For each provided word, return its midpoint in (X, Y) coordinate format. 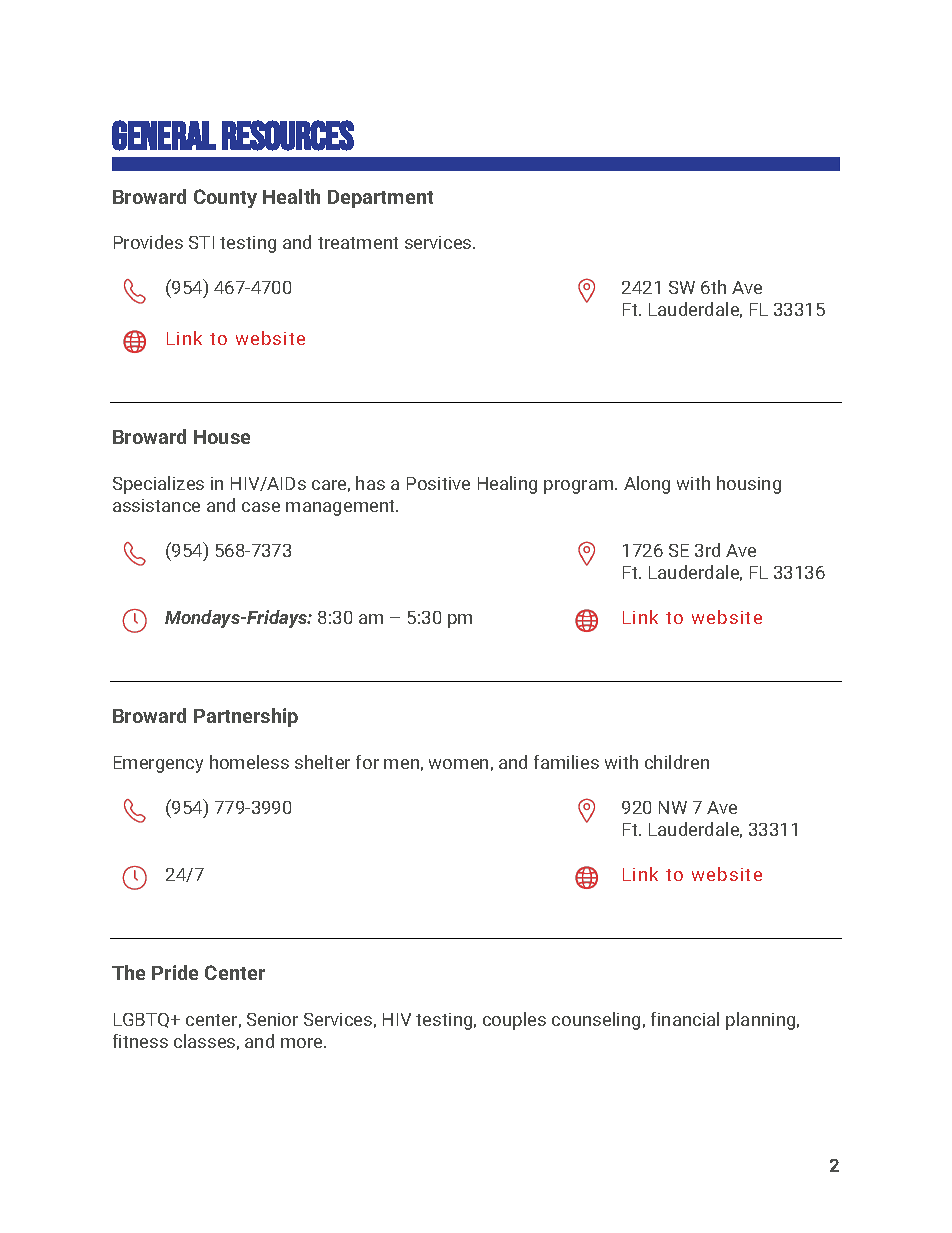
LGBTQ (143, 1020)
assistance (156, 505)
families (566, 762)
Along (647, 485)
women (458, 764)
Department (380, 199)
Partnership (246, 717)
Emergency (158, 764)
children (677, 762)
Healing (507, 485)
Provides (148, 242)
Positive (438, 483)
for (367, 762)
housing (749, 485)
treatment (358, 243)
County (225, 198)
